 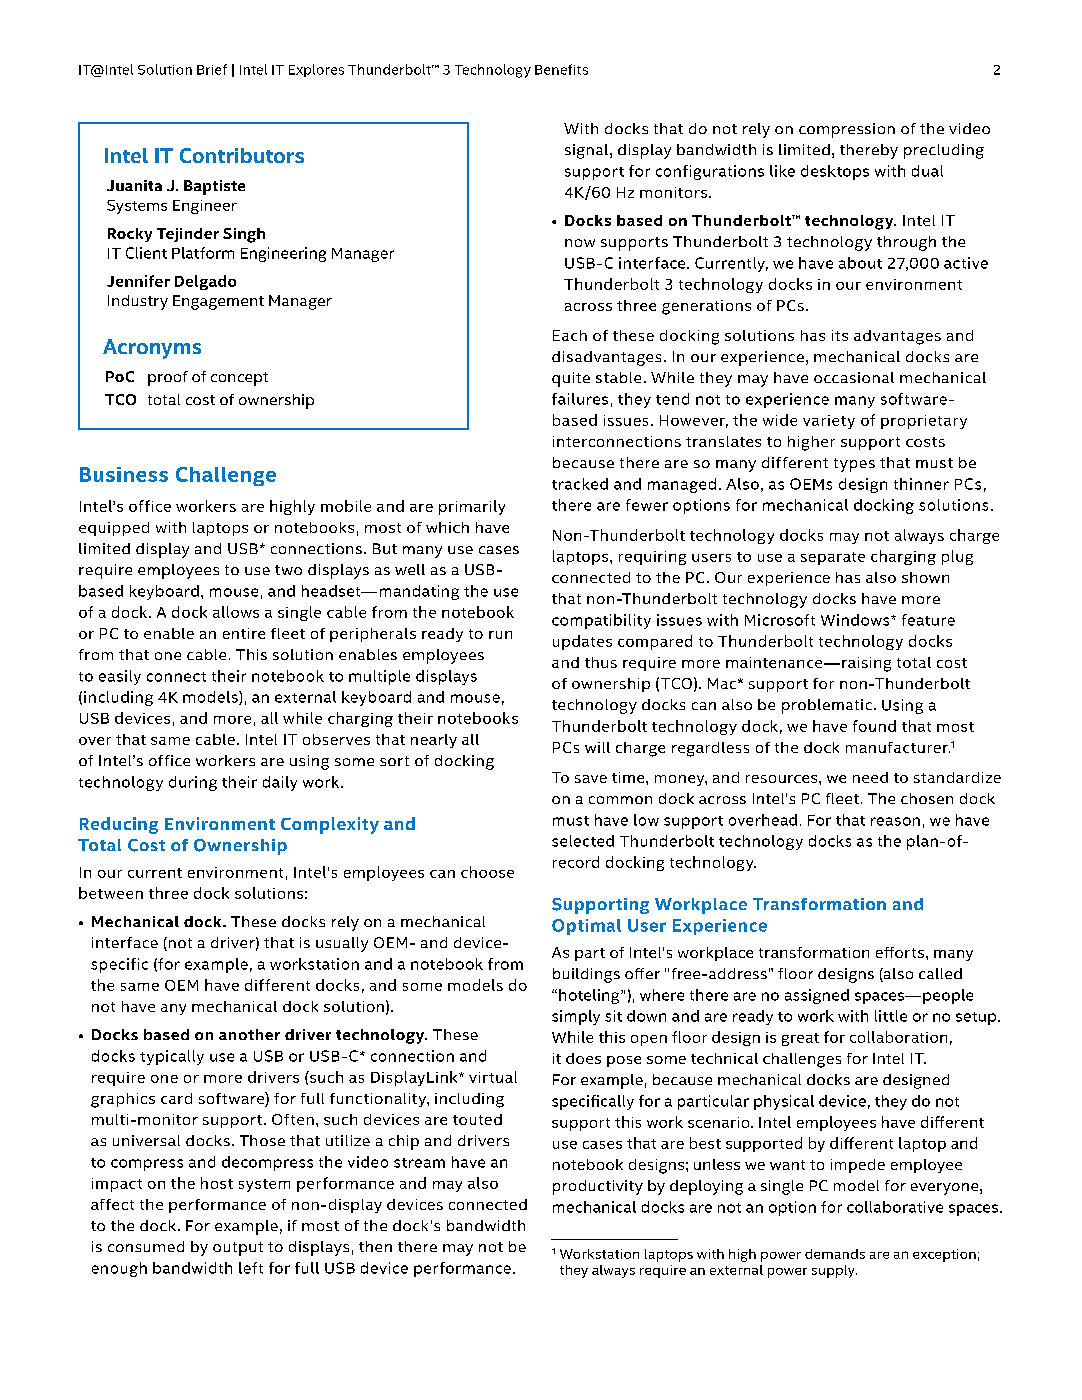 I want to click on Benefits, so click(x=561, y=69).
